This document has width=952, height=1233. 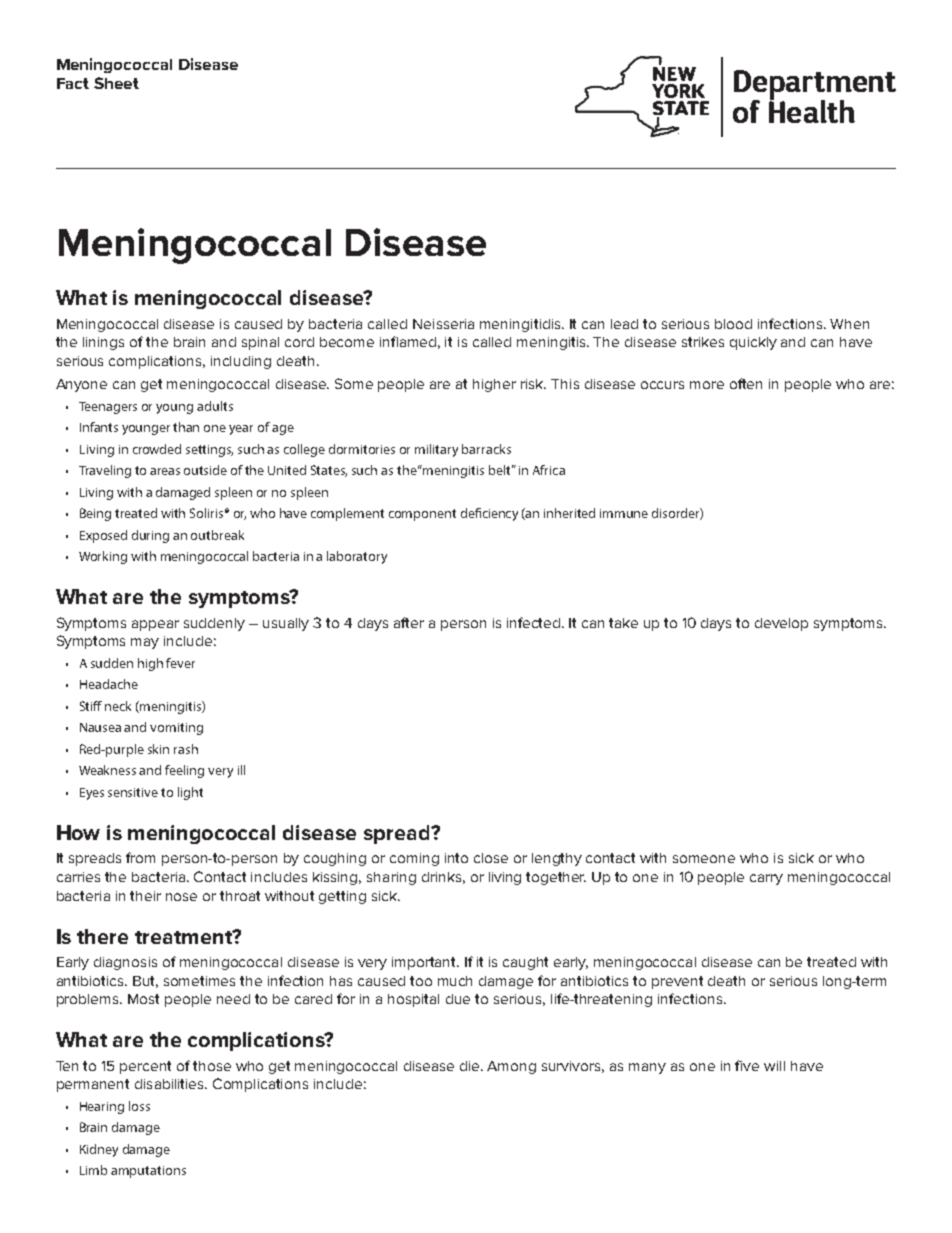 What do you see at coordinates (155, 625) in the document?
I see `appear` at bounding box center [155, 625].
